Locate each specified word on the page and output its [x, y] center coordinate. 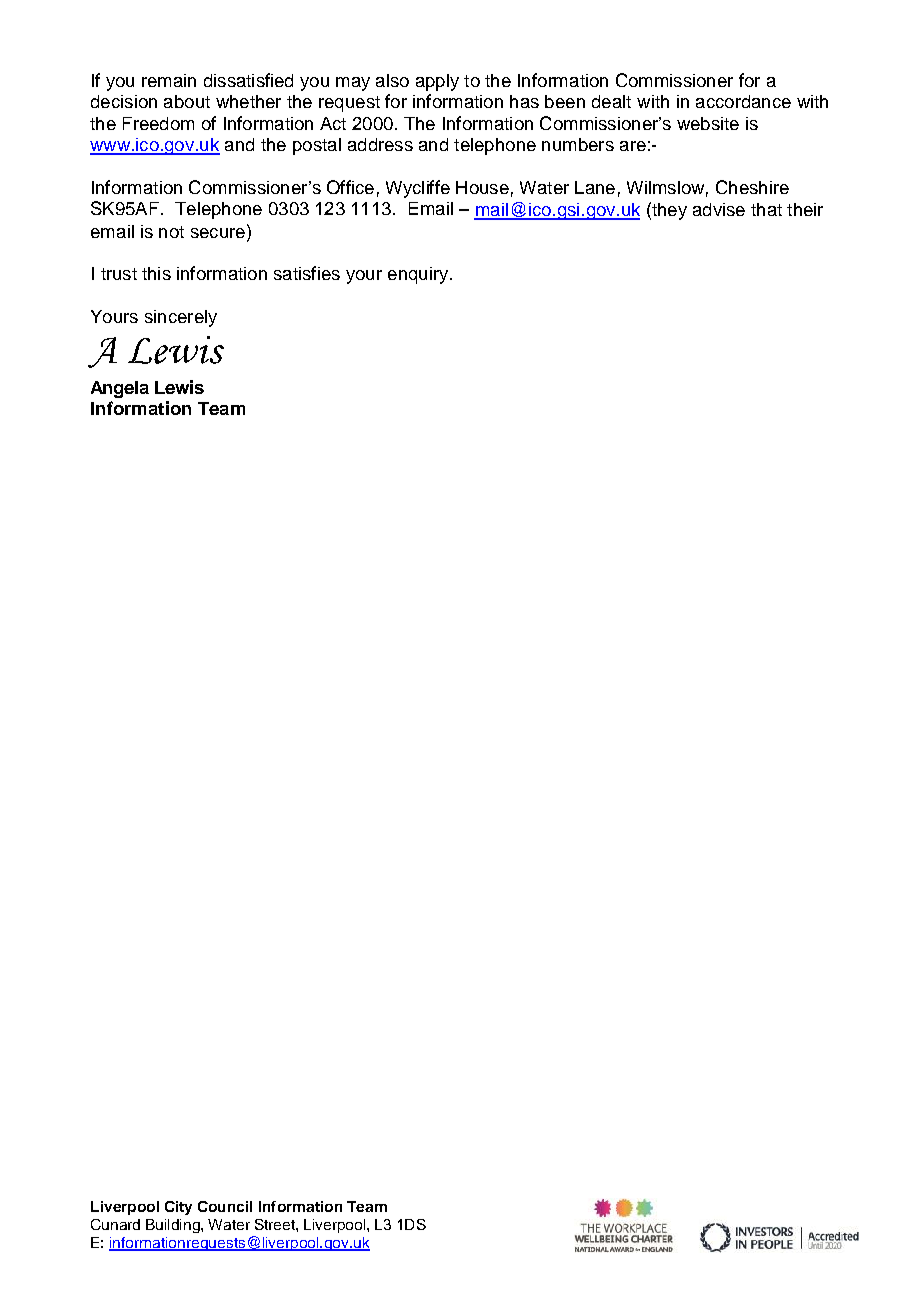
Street [276, 1224]
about [187, 101]
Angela [120, 389]
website [708, 123]
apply [437, 82]
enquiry [418, 275]
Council [225, 1206]
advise [719, 209]
